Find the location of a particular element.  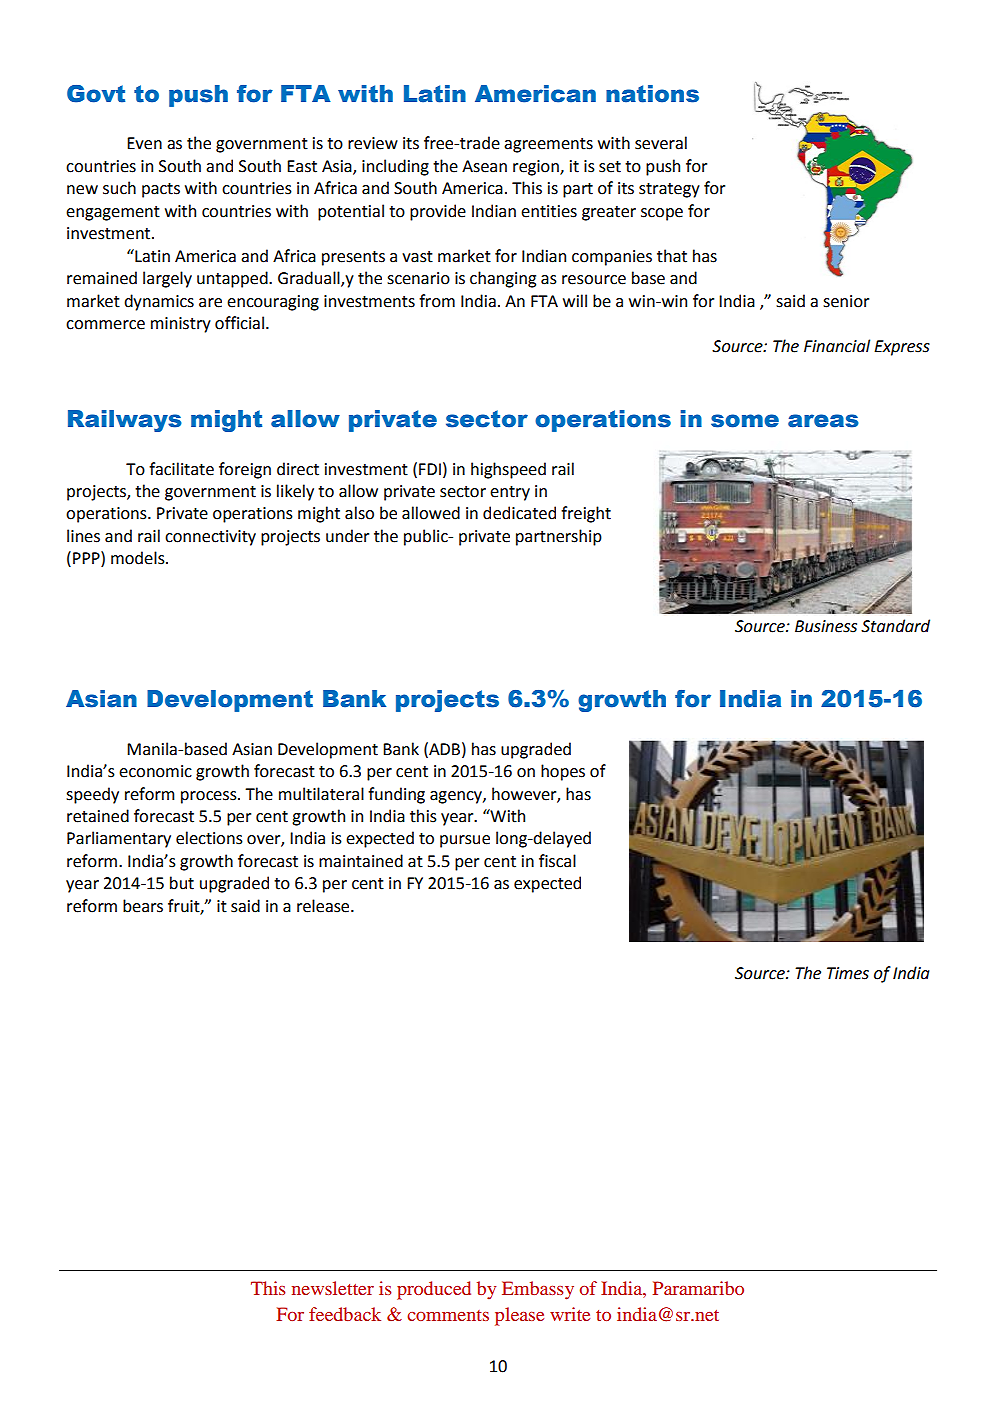

Asean is located at coordinates (484, 166).
